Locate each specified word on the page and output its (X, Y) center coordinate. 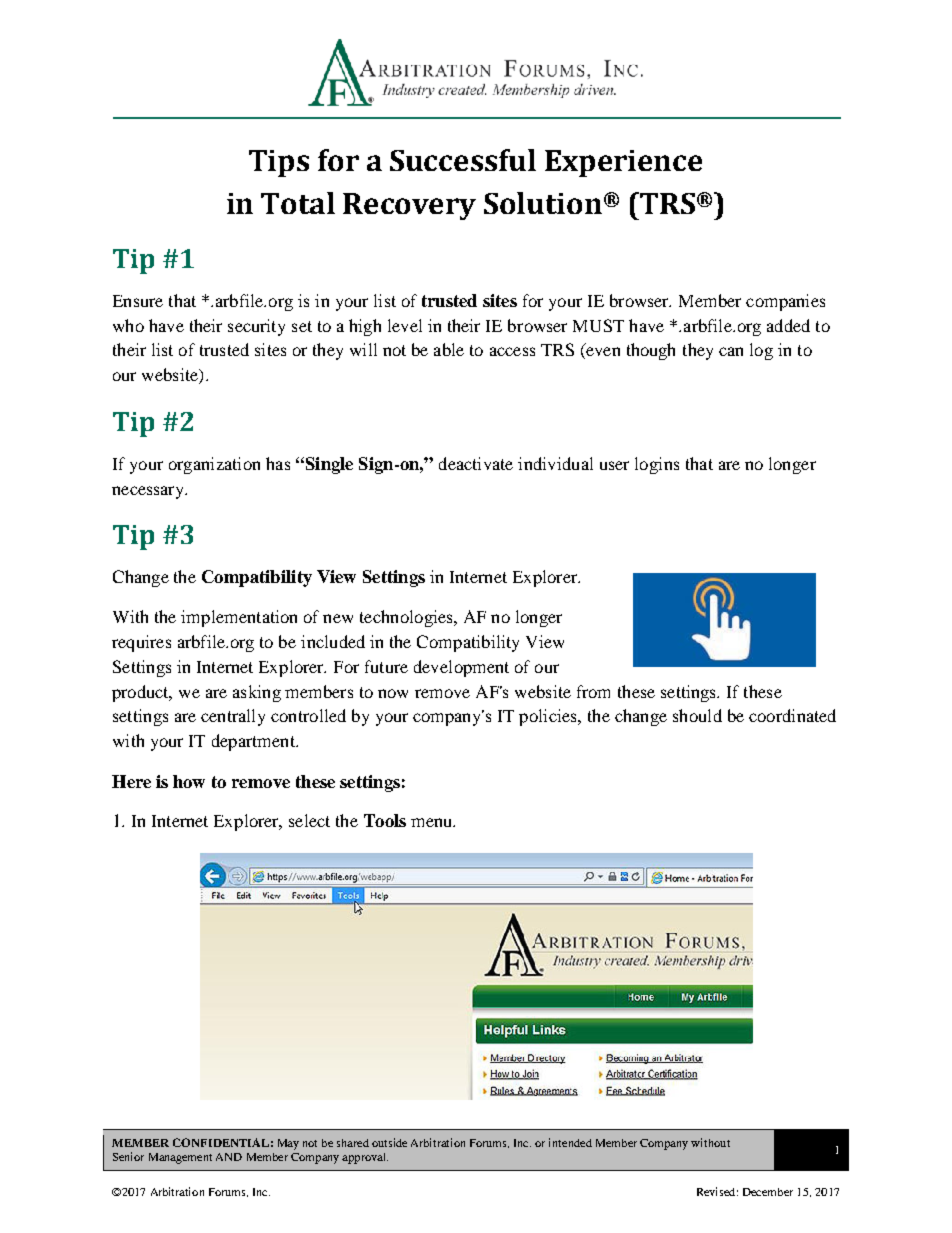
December (768, 1192)
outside (389, 1142)
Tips (279, 163)
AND (229, 1157)
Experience (623, 163)
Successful (463, 160)
